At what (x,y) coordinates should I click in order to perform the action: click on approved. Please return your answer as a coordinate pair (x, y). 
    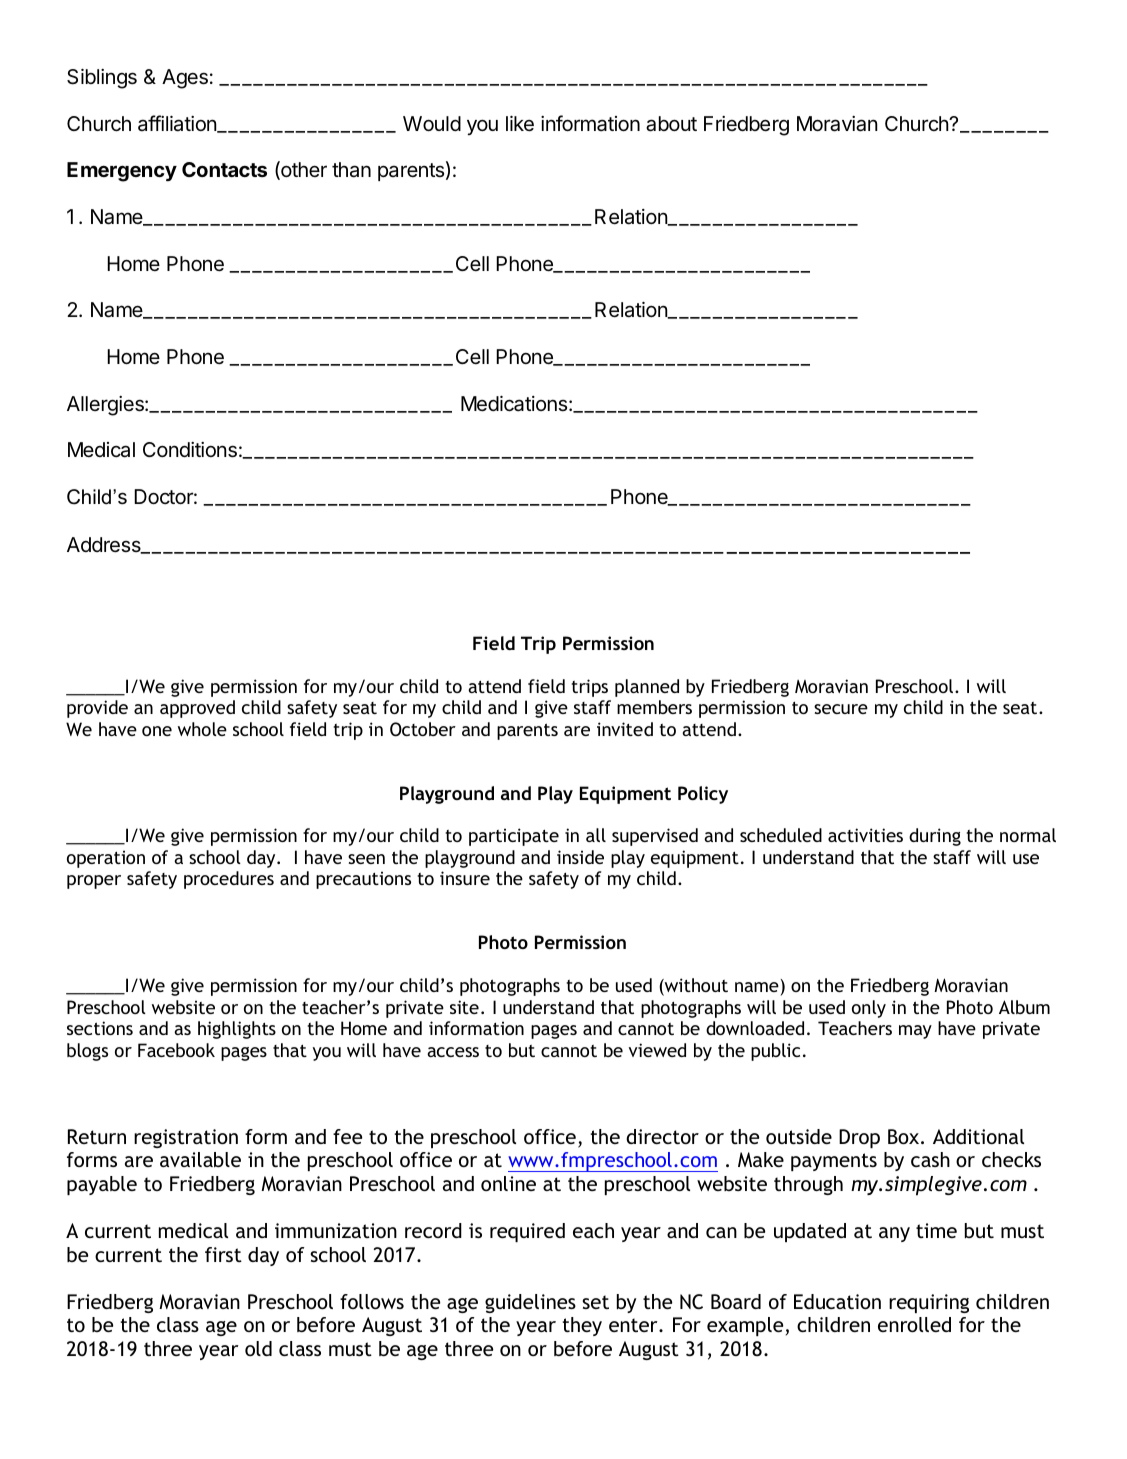
    Looking at the image, I should click on (197, 709).
